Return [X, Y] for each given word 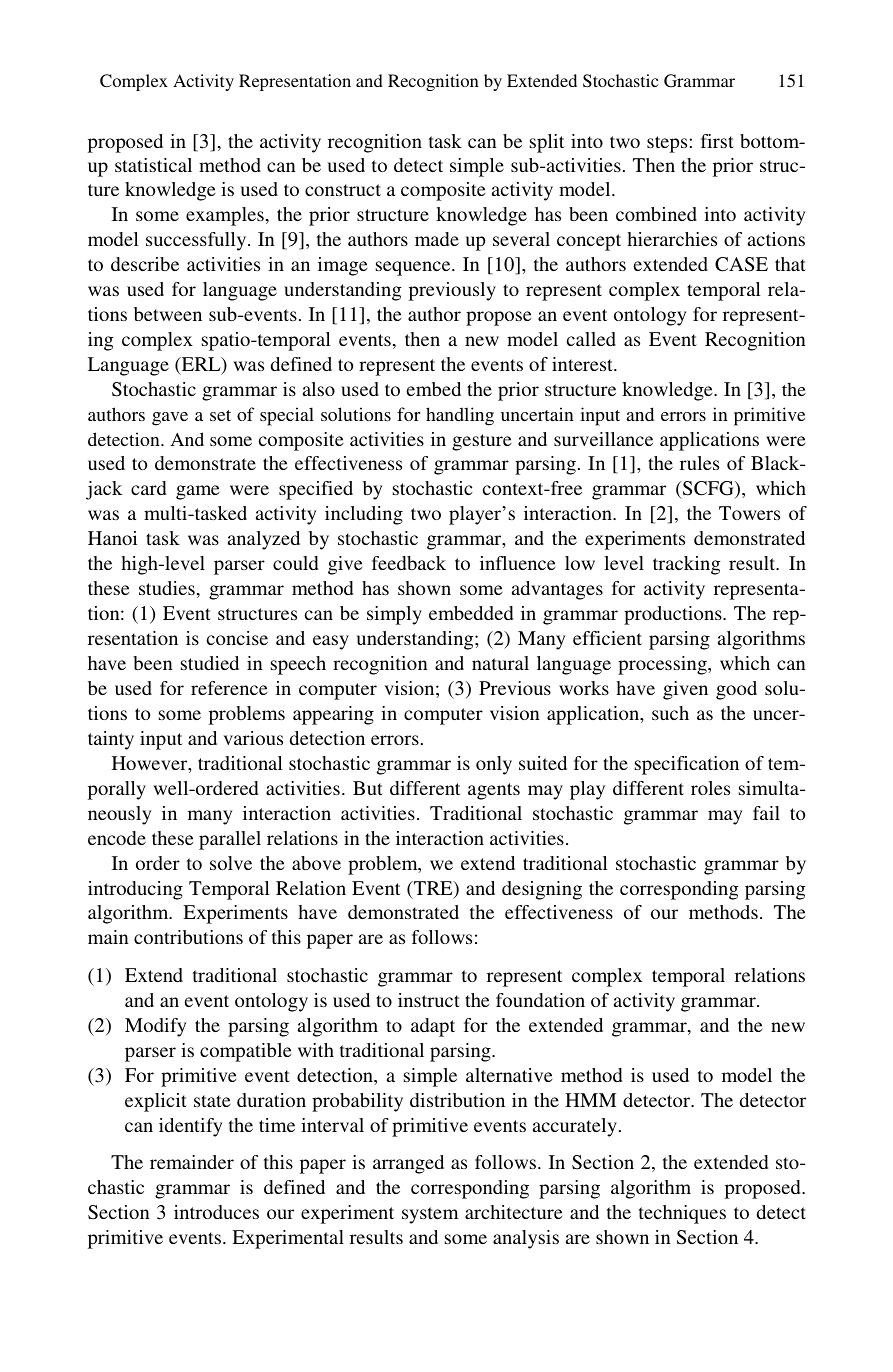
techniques [682, 1214]
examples [225, 216]
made [437, 239]
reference [229, 688]
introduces [216, 1212]
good [736, 690]
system [430, 1215]
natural [500, 663]
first [717, 141]
